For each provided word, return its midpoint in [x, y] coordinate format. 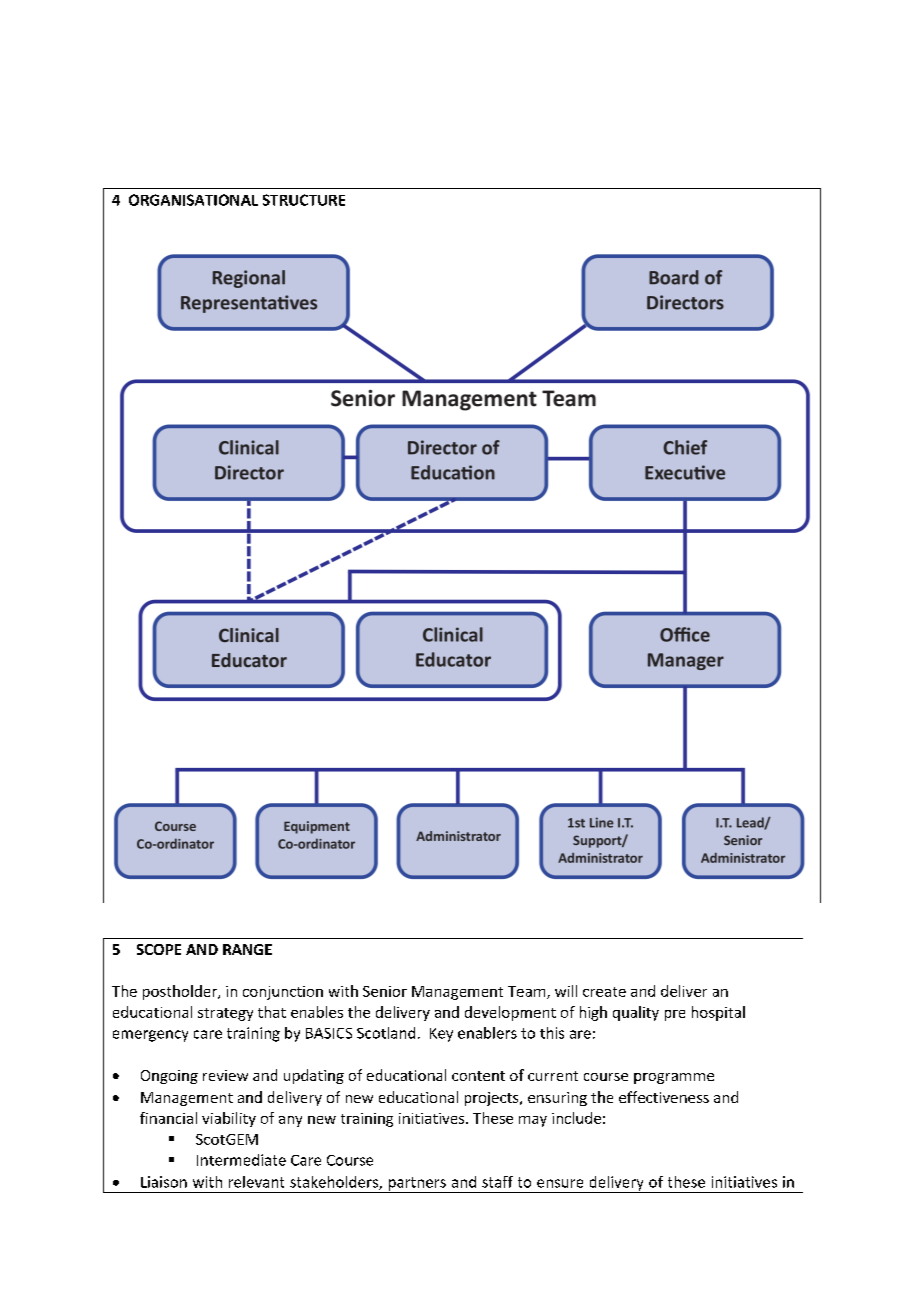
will [566, 991]
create [604, 992]
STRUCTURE [304, 200]
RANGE [247, 949]
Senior [385, 991]
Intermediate [241, 1160]
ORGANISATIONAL [193, 200]
